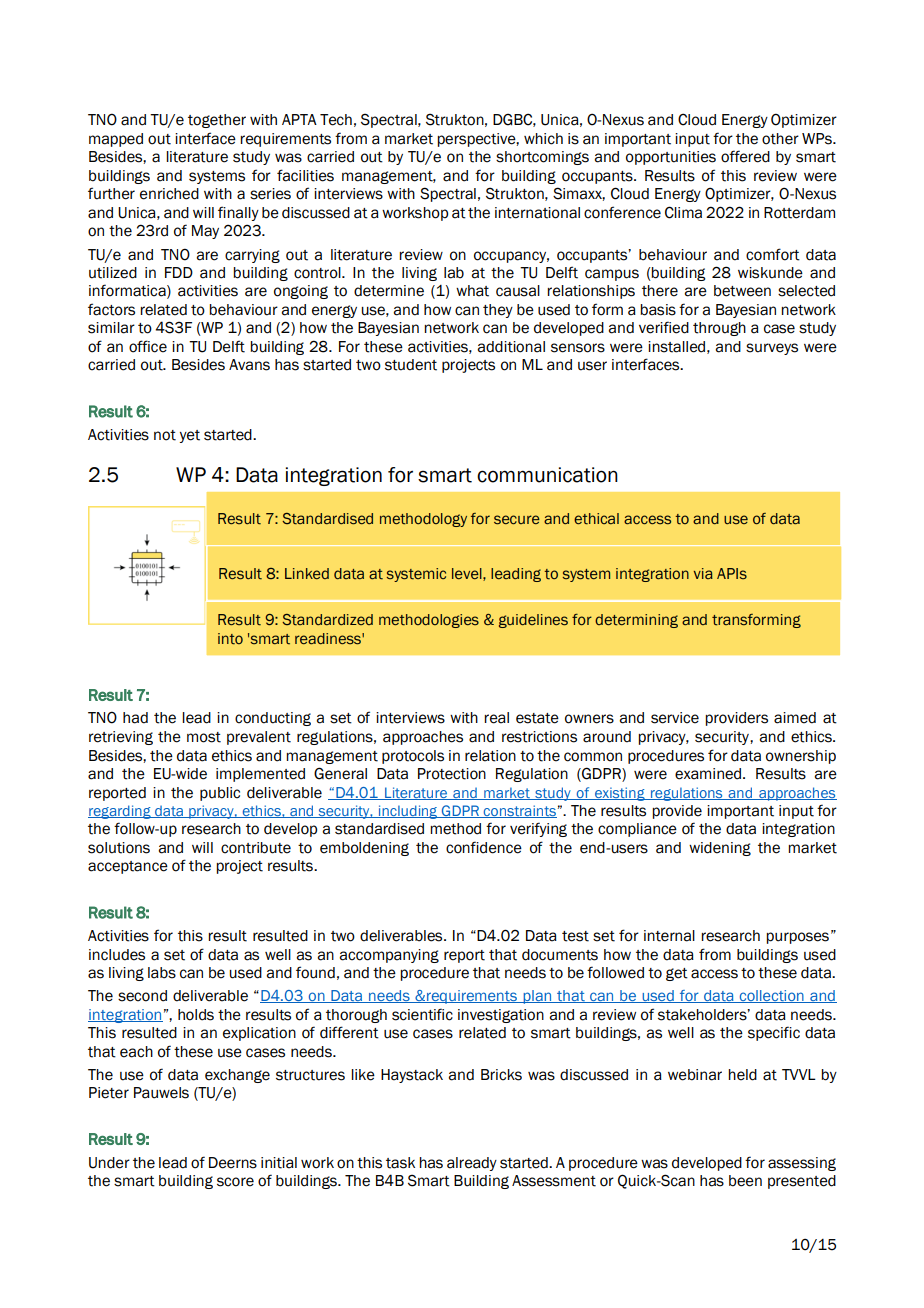  I want to click on guidelines, so click(533, 621).
